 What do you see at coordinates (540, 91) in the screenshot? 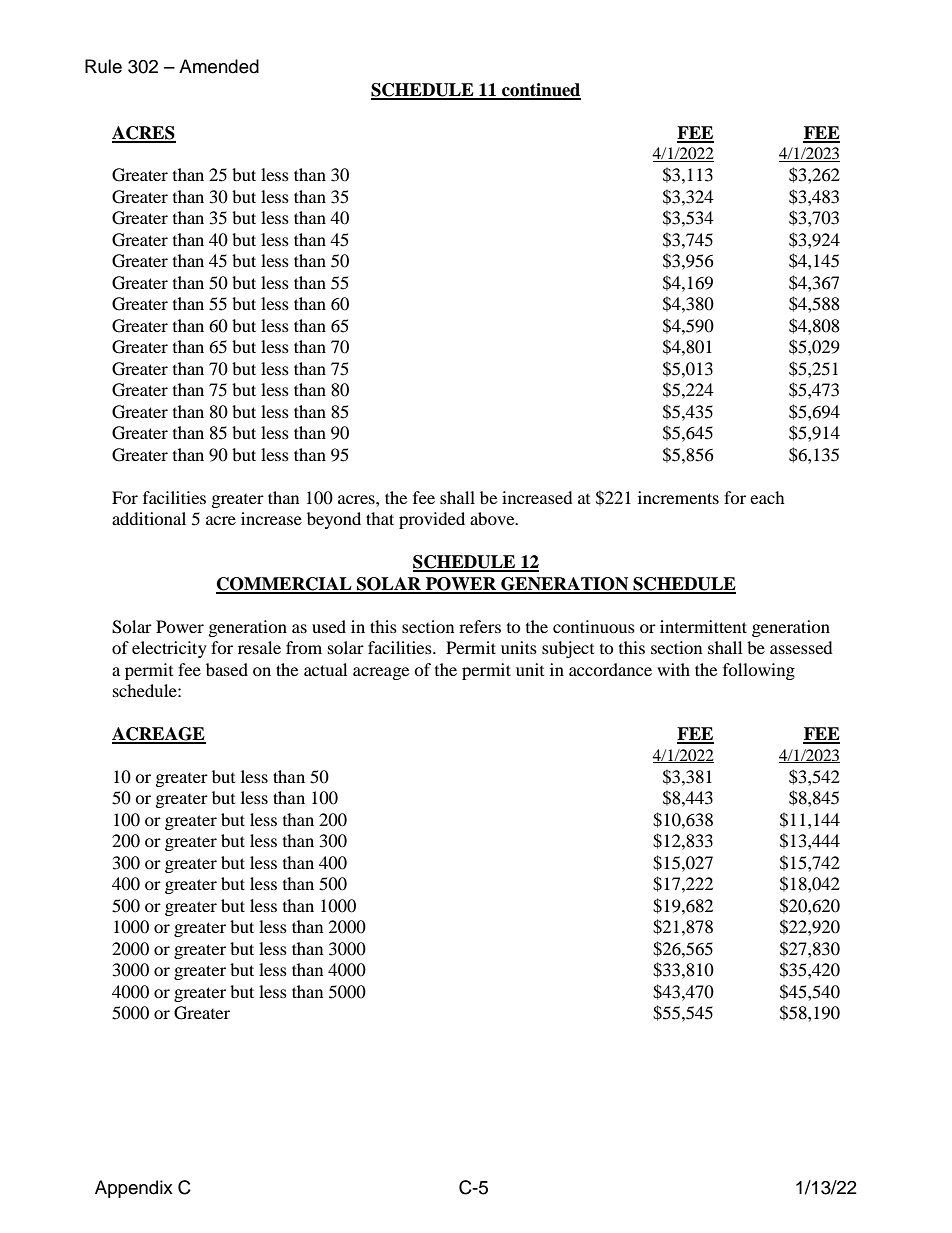
I see `continued` at bounding box center [540, 91].
